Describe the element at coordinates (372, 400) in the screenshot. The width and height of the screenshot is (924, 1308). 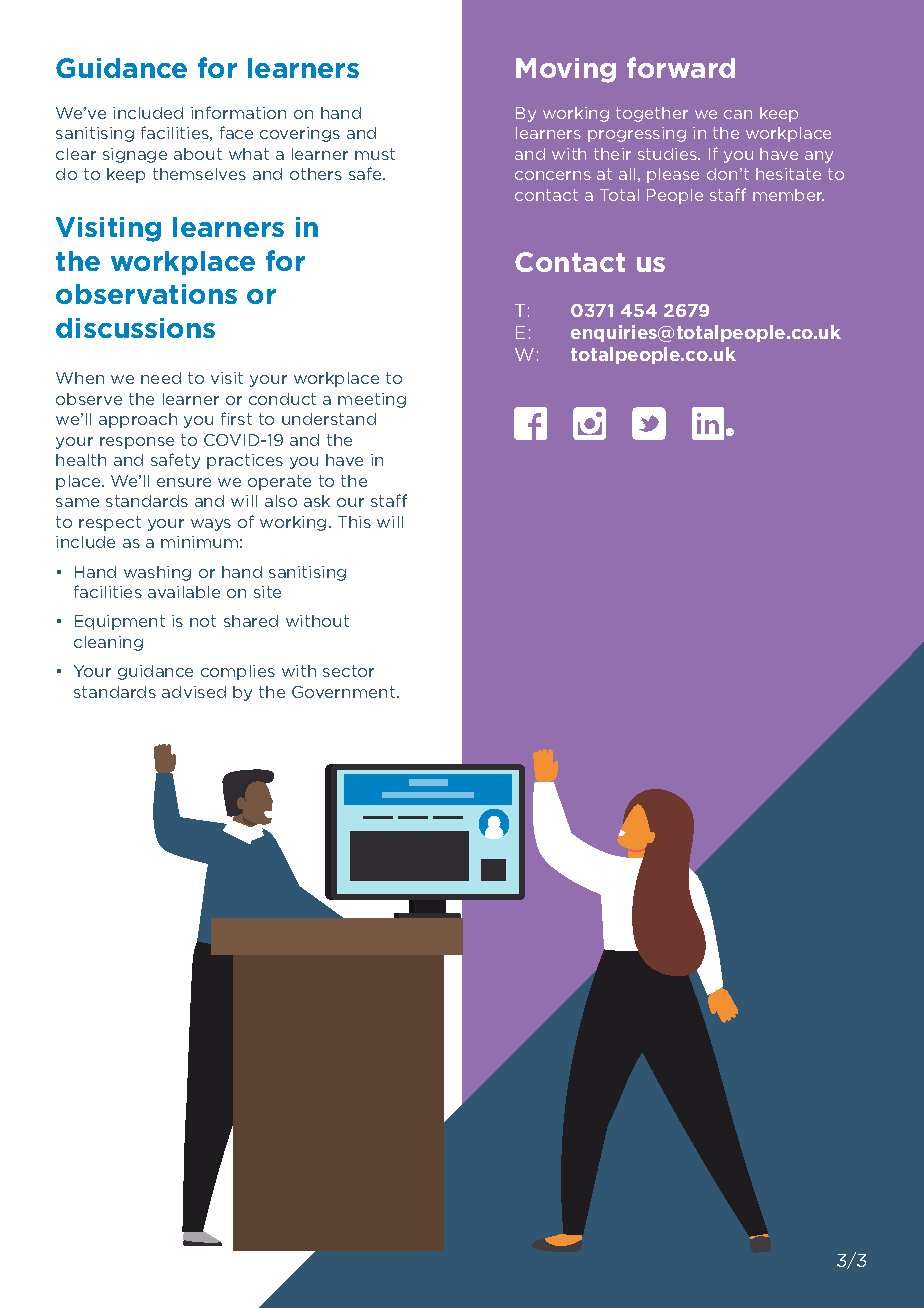
I see `meeting` at that location.
